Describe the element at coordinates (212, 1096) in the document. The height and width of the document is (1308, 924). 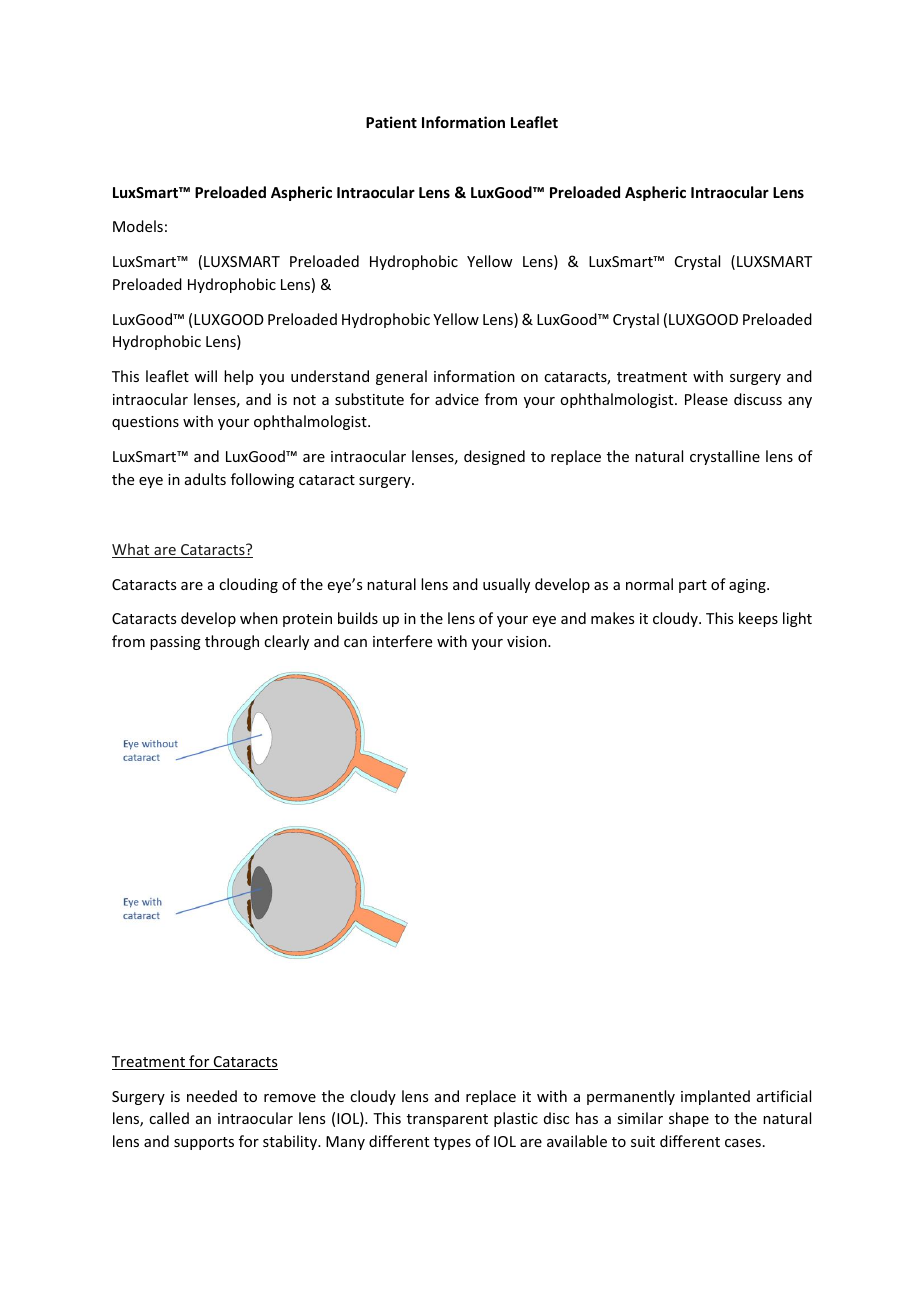
I see `needed` at that location.
